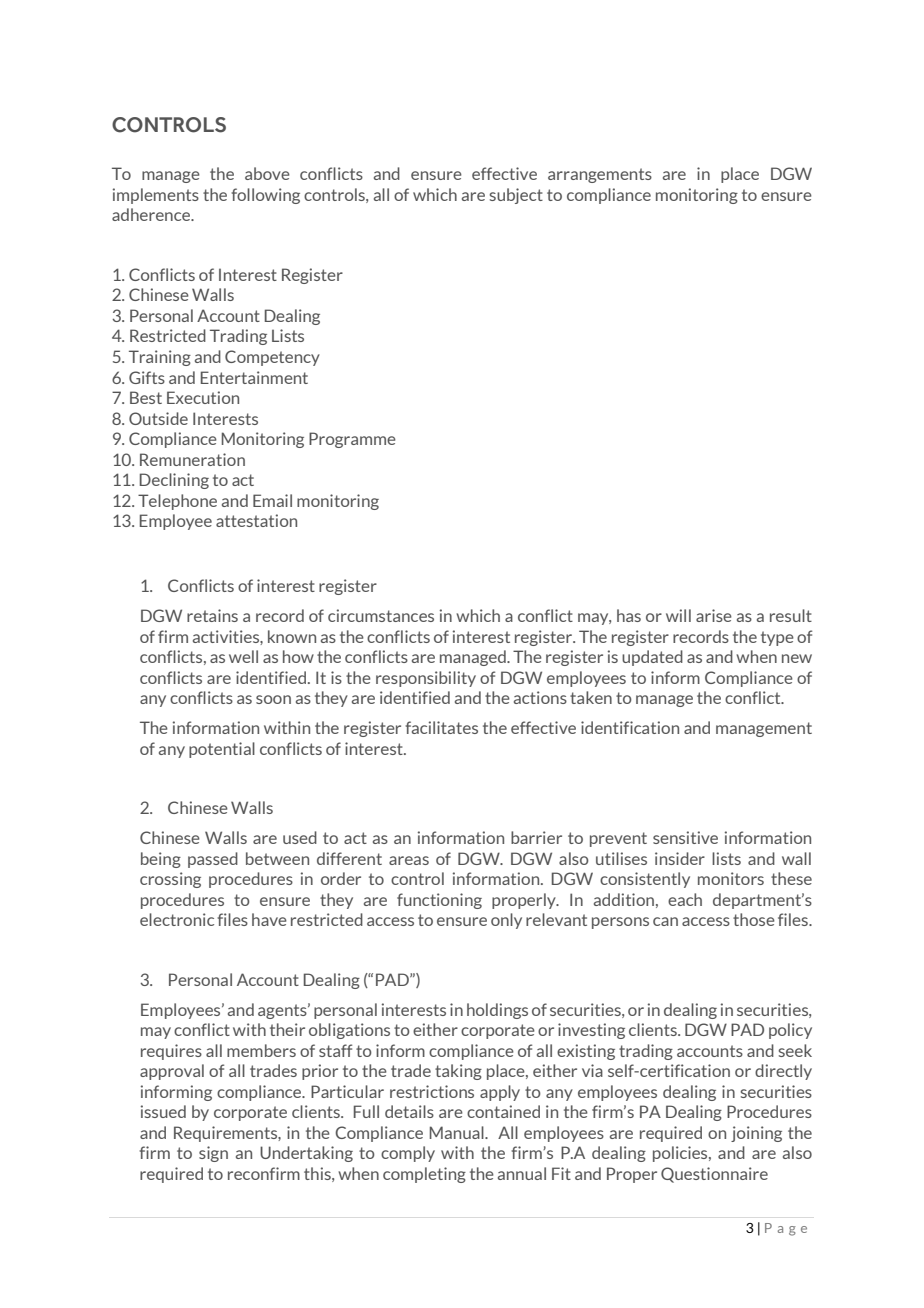 Image resolution: width=924 pixels, height=1308 pixels. Describe the element at coordinates (426, 679) in the page. I see `responsibility` at that location.
